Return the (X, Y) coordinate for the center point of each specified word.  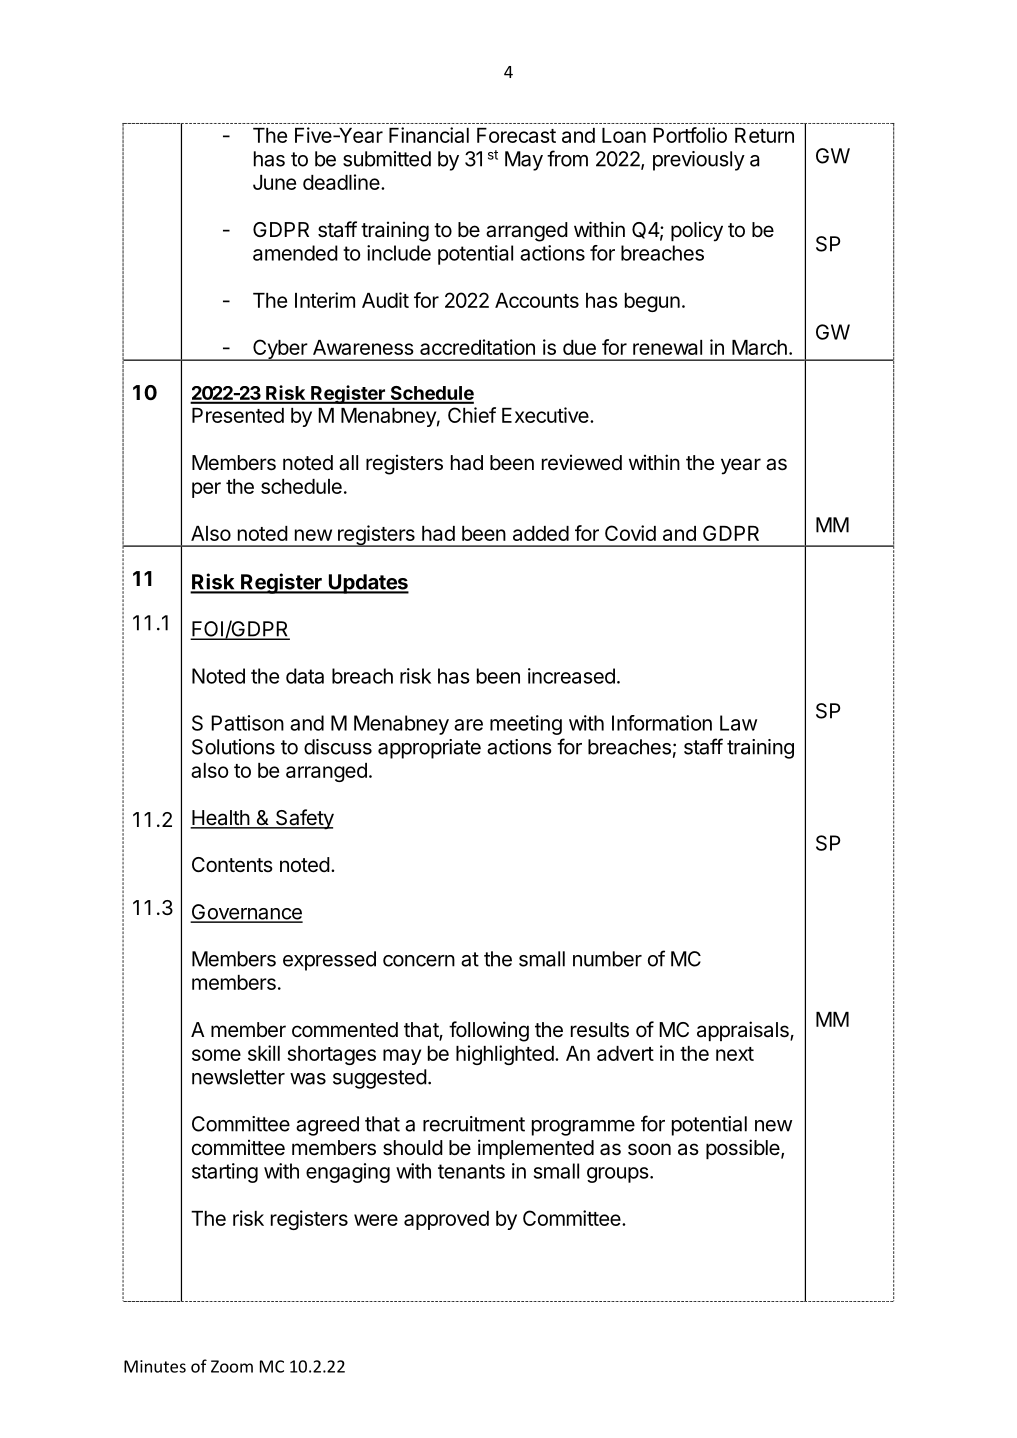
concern (419, 961)
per (206, 490)
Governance (247, 913)
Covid (630, 533)
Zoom (232, 1366)
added (541, 533)
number (607, 959)
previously (699, 161)
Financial (429, 135)
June (274, 182)
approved (446, 1220)
